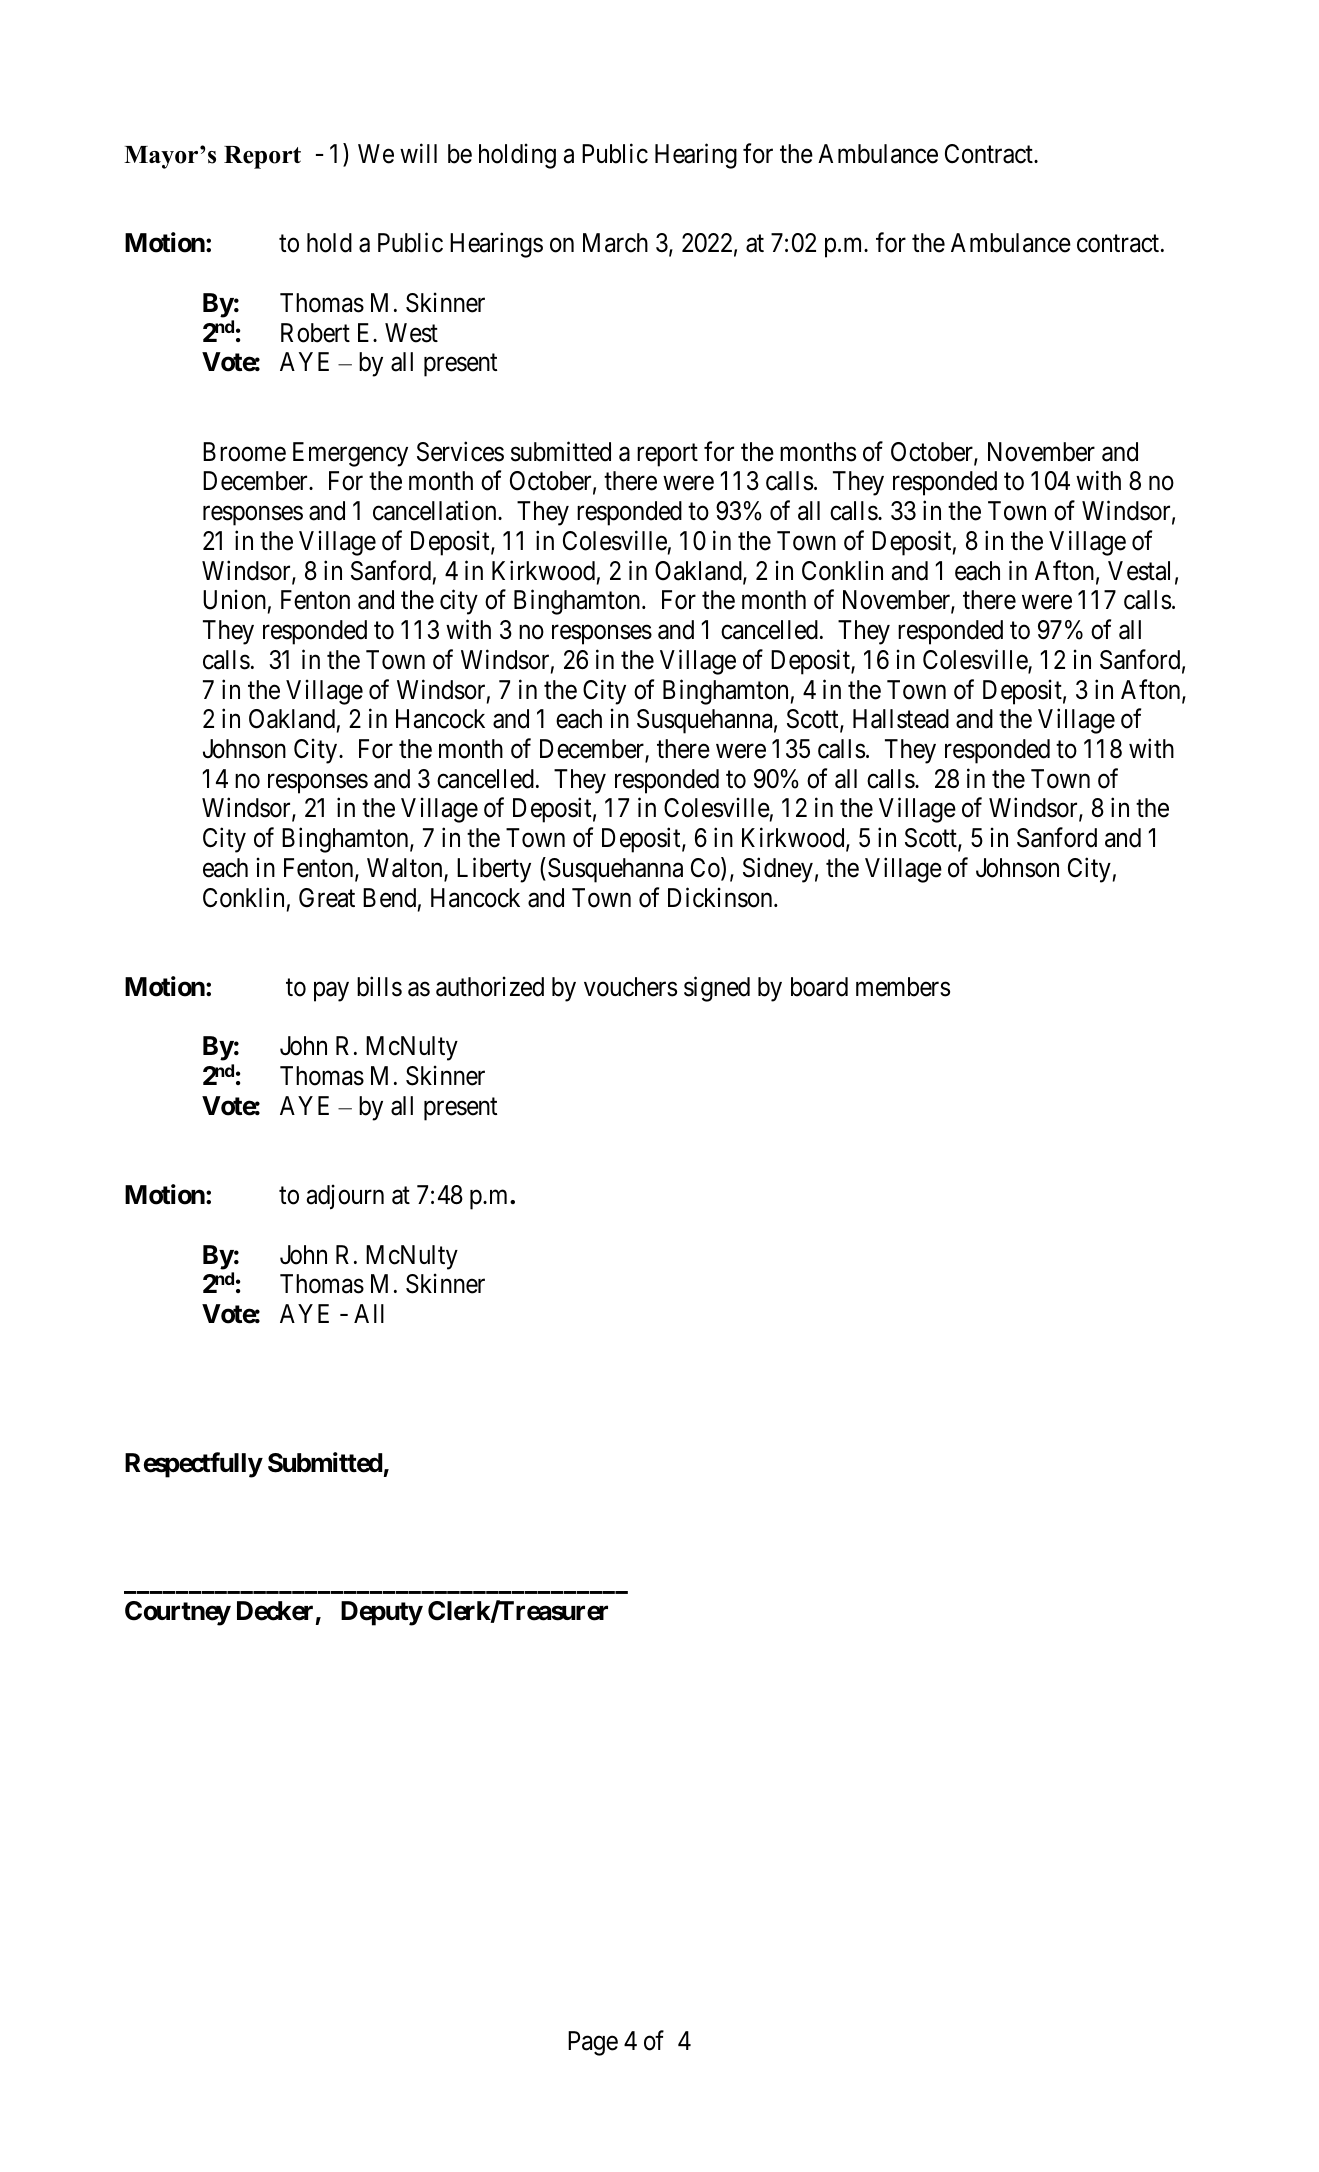 This screenshot has height=2172, width=1319. What do you see at coordinates (615, 243) in the screenshot?
I see `March` at bounding box center [615, 243].
